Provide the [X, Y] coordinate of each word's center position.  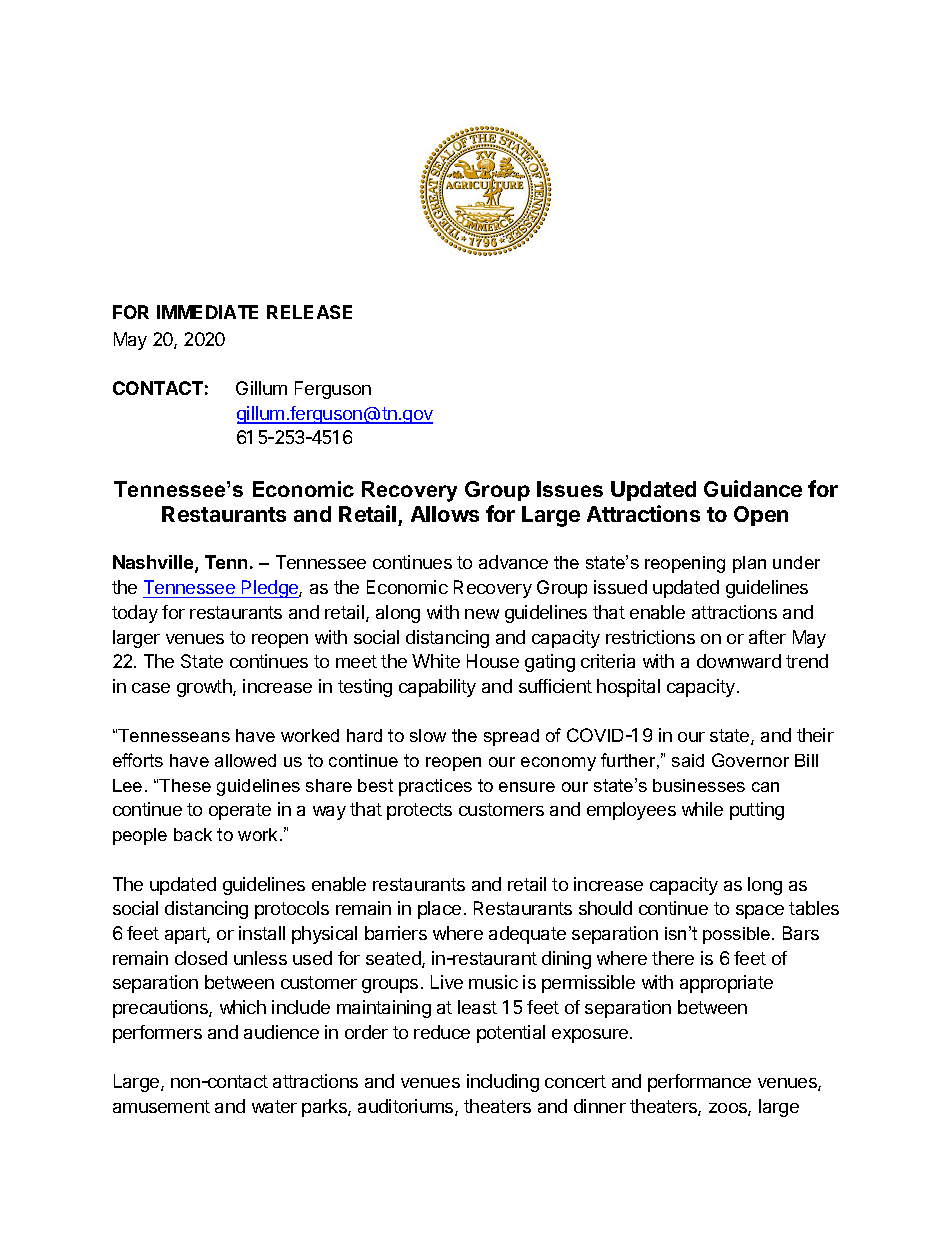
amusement [161, 1106]
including [503, 1083]
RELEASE [309, 312]
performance [699, 1083]
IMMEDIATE [207, 312]
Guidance [753, 488]
